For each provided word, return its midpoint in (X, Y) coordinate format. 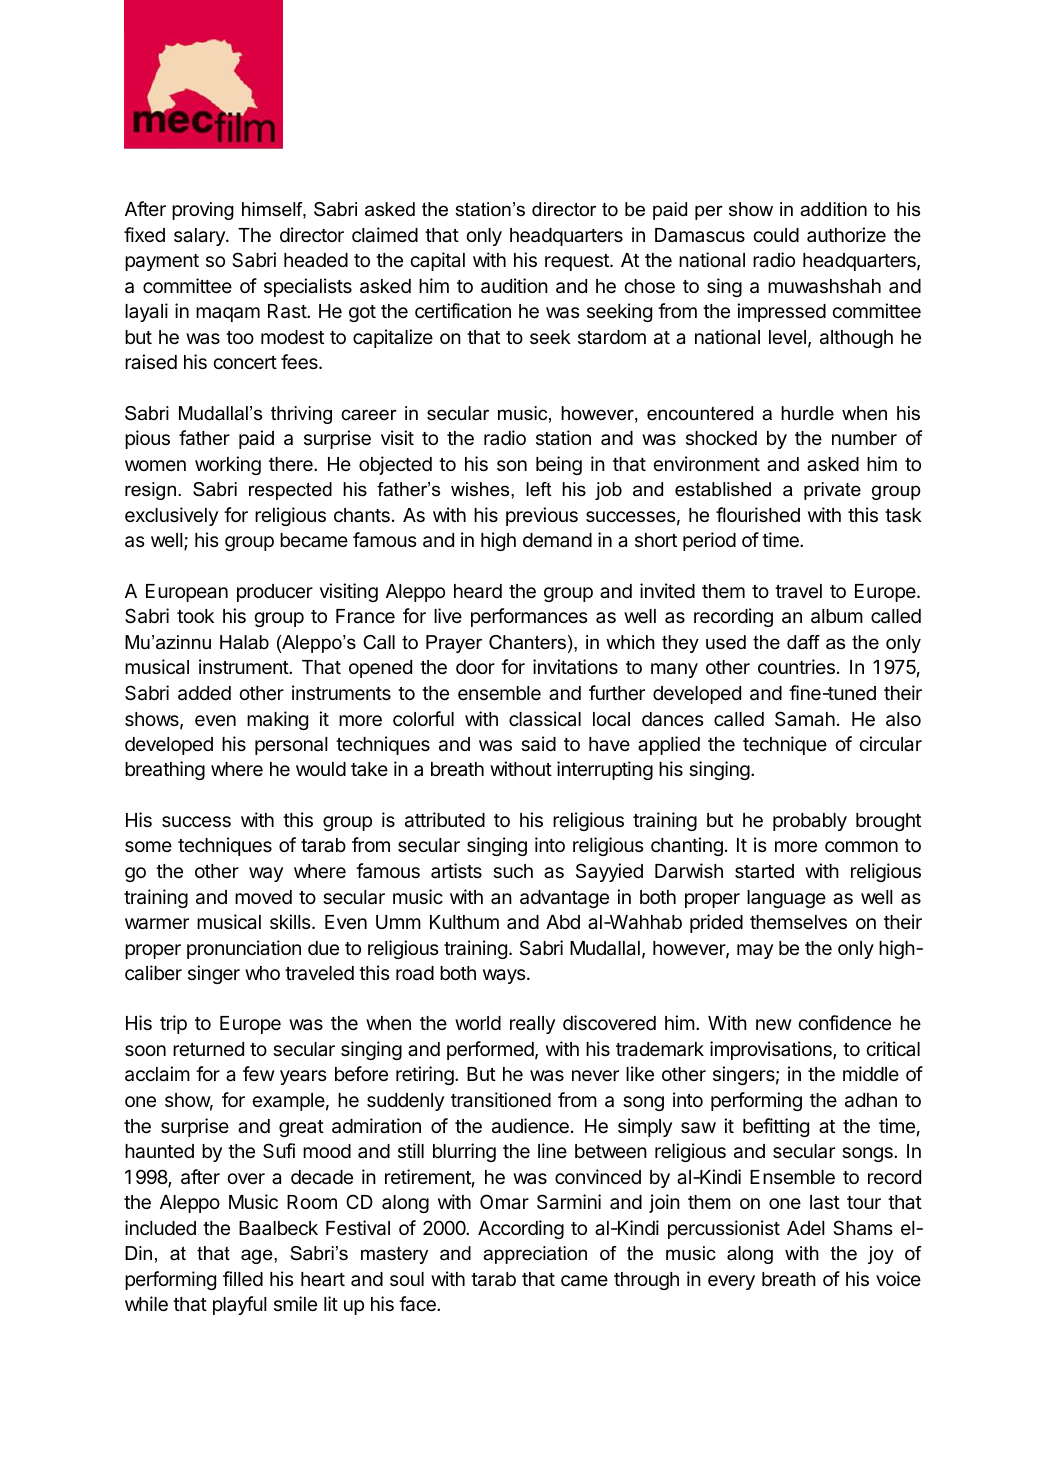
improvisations (772, 1050)
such (513, 871)
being (559, 465)
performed (490, 1050)
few (259, 1073)
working (228, 465)
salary (200, 237)
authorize (846, 234)
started (764, 871)
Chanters (527, 642)
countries (796, 666)
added (204, 693)
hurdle (807, 413)
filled (243, 1278)
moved (263, 897)
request (578, 262)
